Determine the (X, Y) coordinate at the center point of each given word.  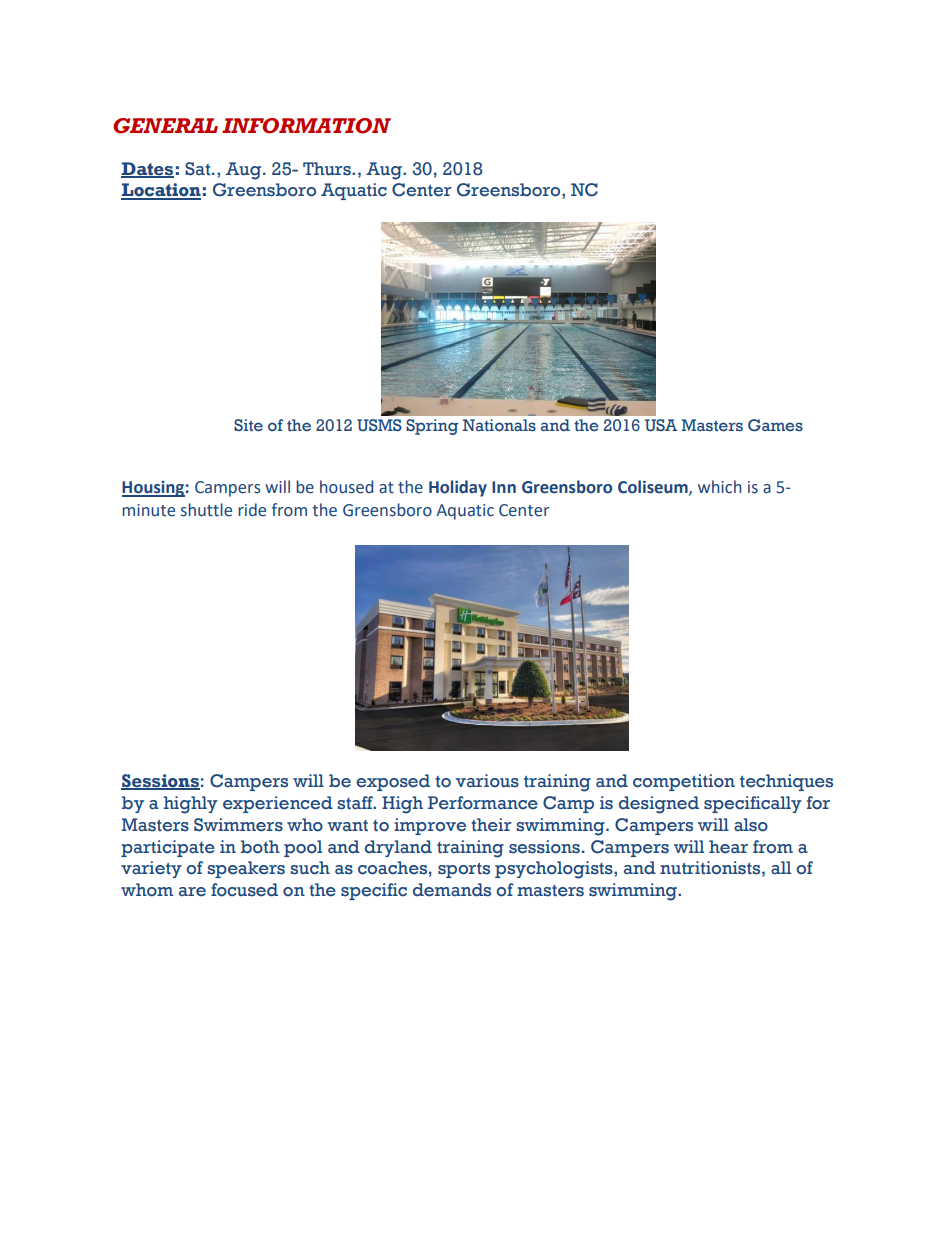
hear (728, 847)
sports (464, 870)
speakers (246, 869)
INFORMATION (306, 126)
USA (661, 425)
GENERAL (165, 126)
